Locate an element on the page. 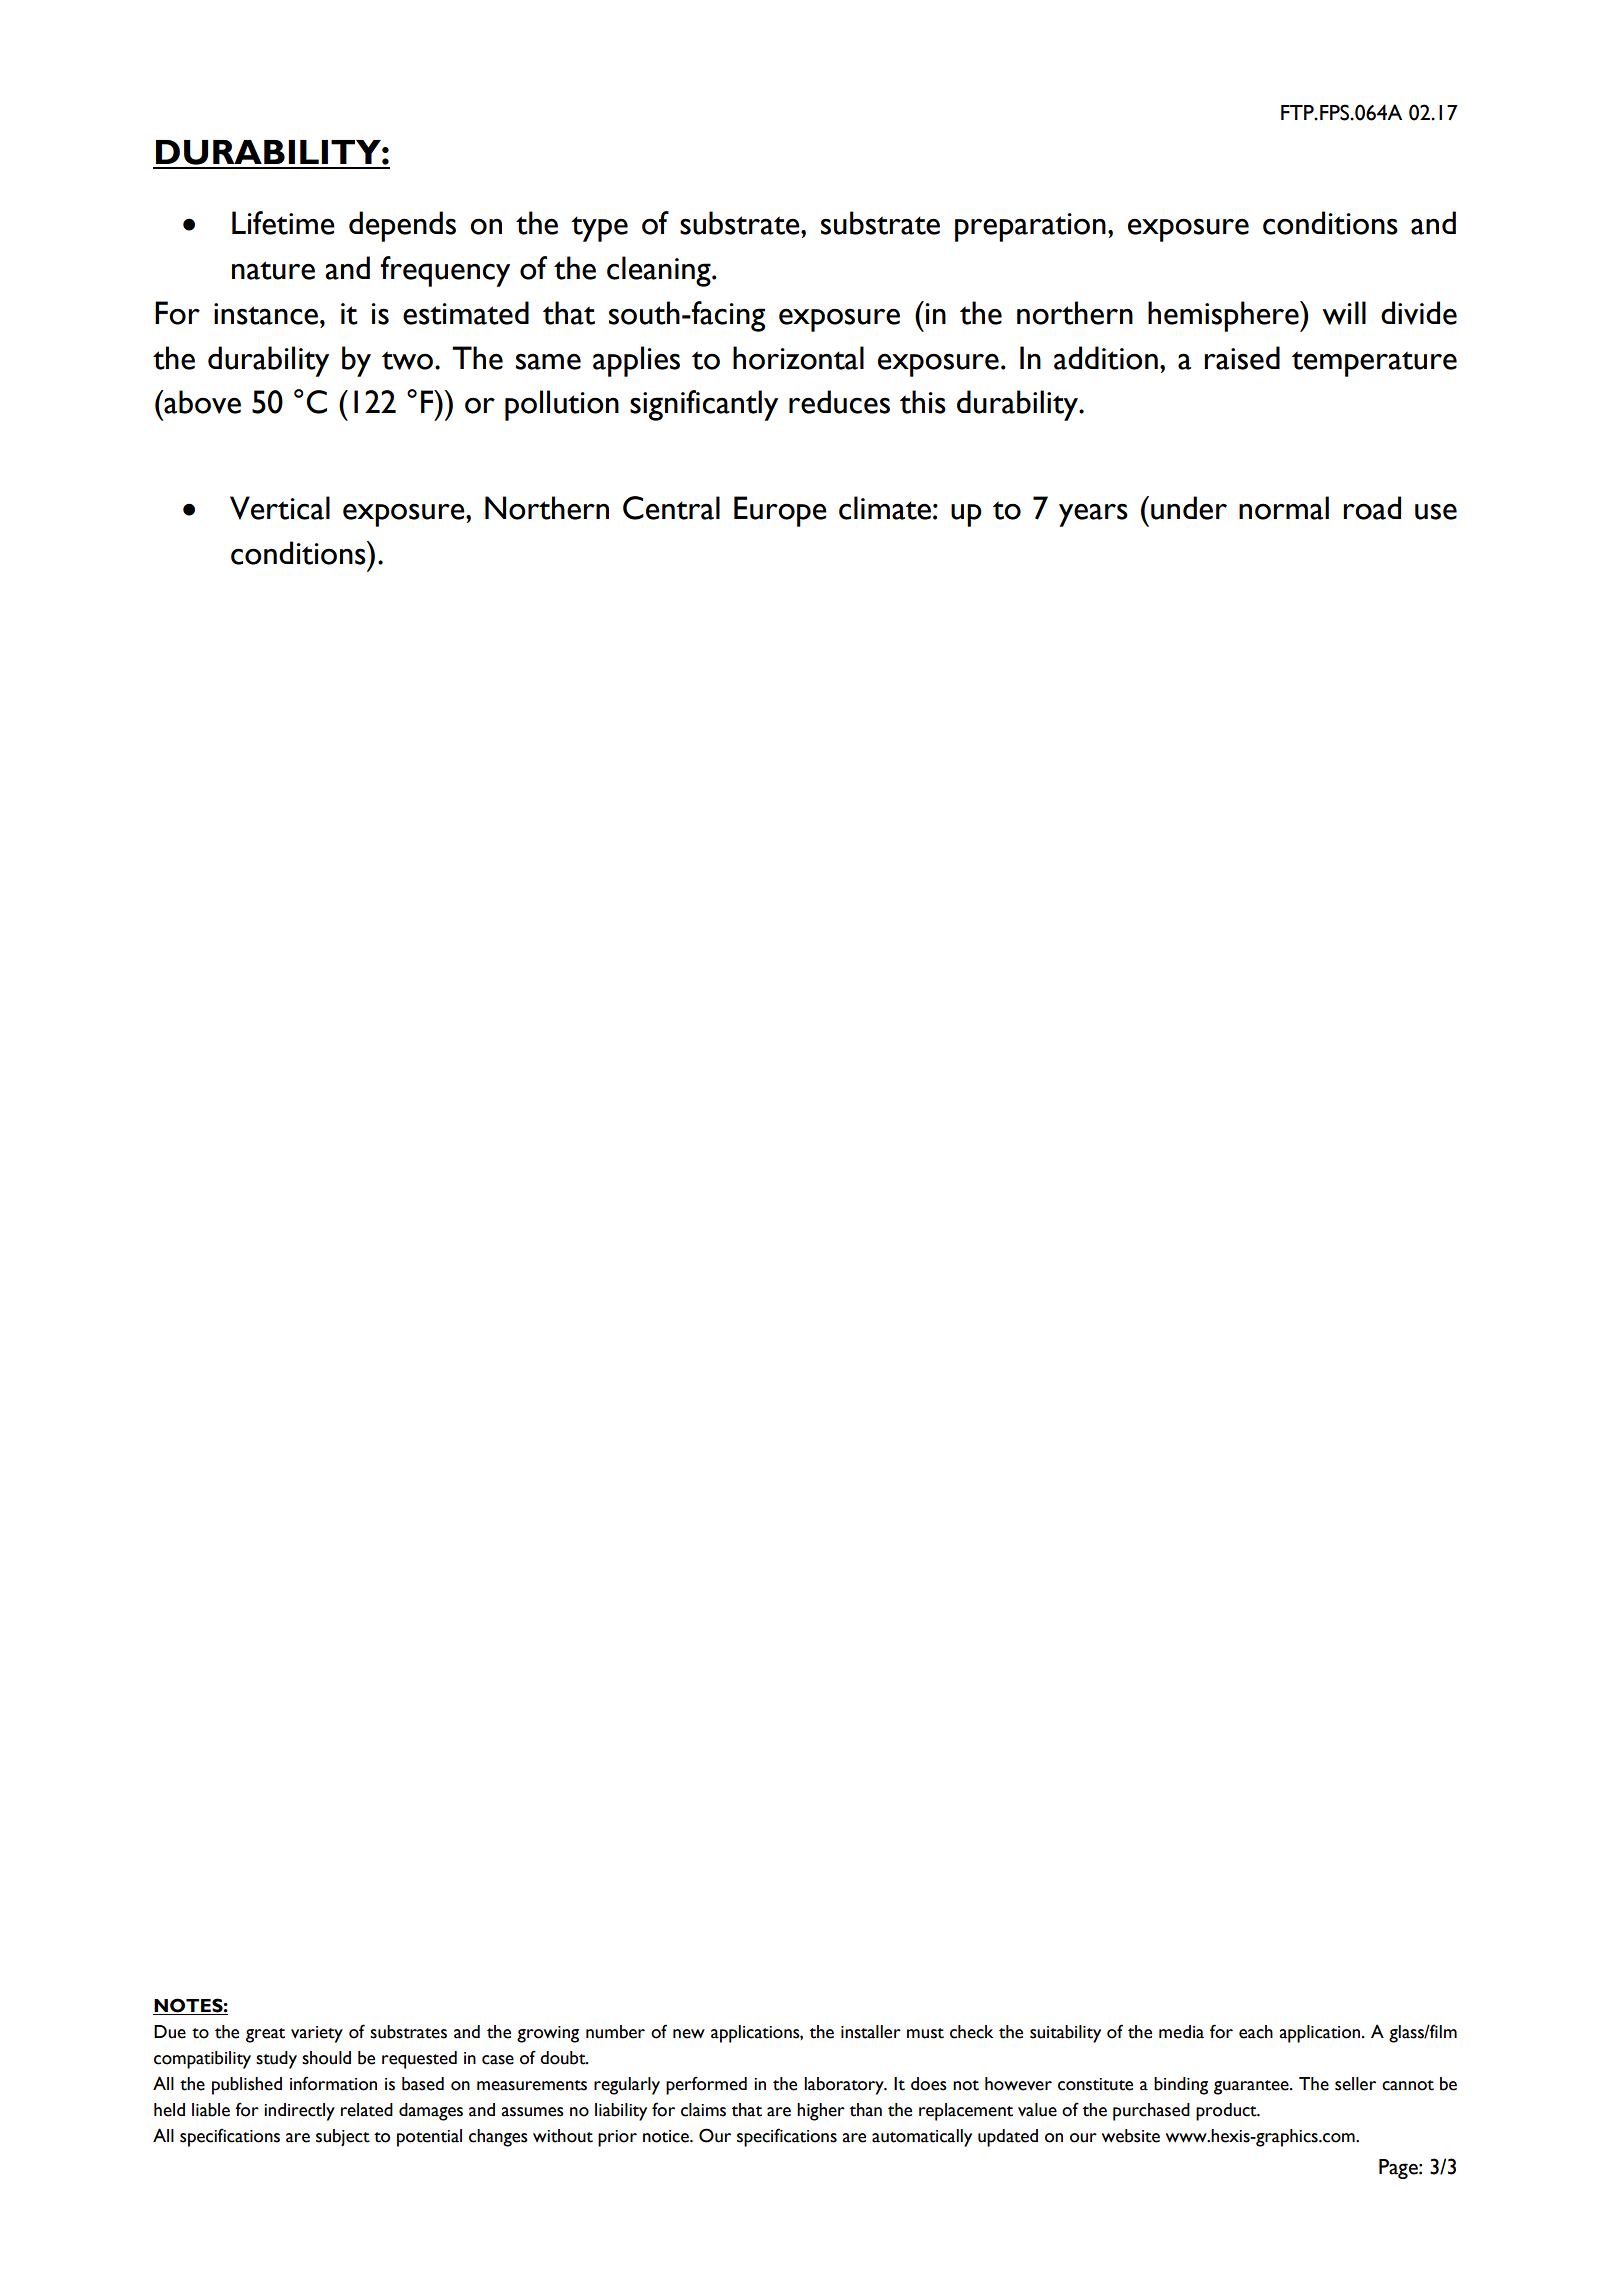 The height and width of the document is (2279, 1611). laboratory is located at coordinates (845, 2086).
